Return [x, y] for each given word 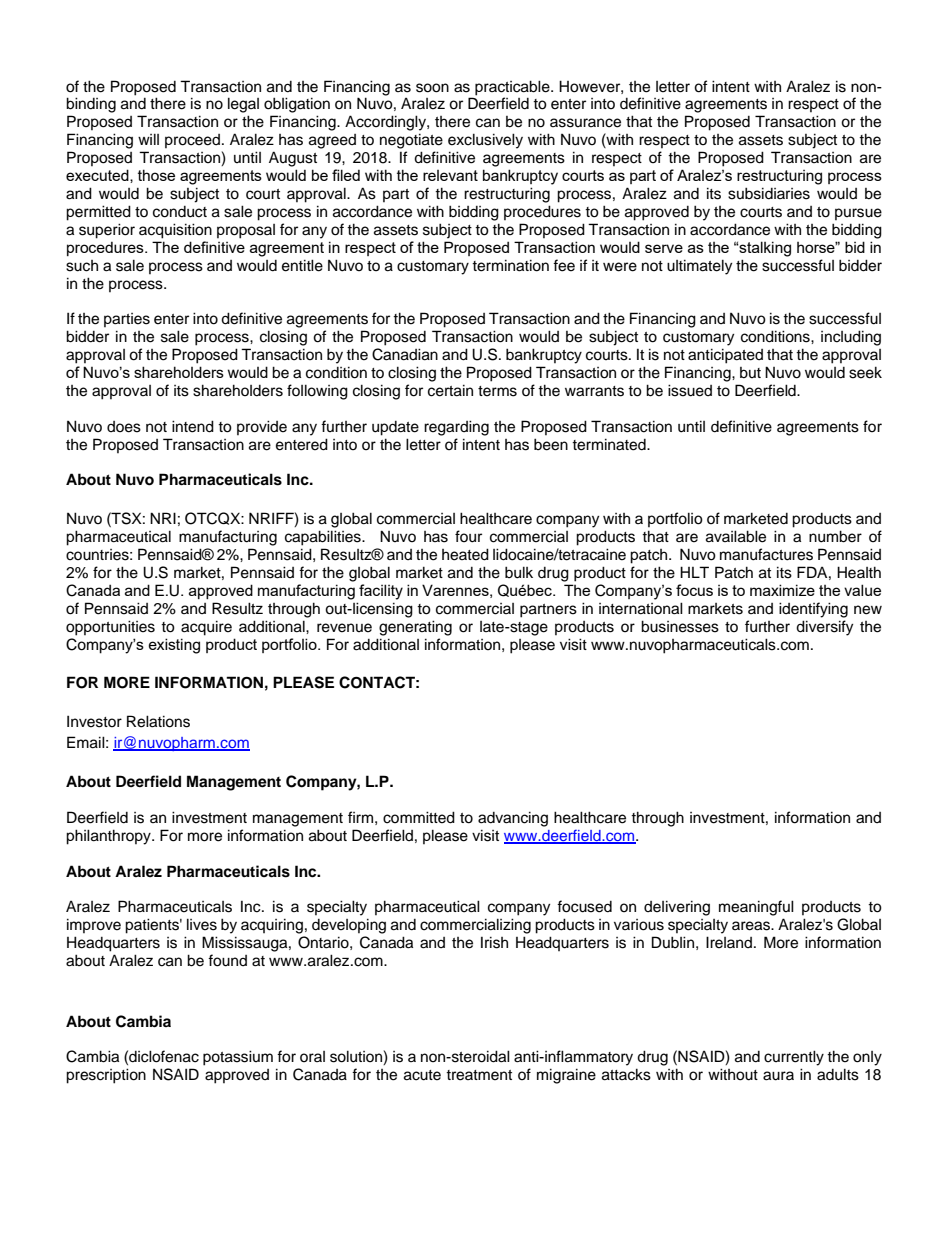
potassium [238, 1058]
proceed [192, 141]
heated [465, 554]
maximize [782, 590]
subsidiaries [769, 193]
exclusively [485, 141]
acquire [206, 628]
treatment [479, 1075]
